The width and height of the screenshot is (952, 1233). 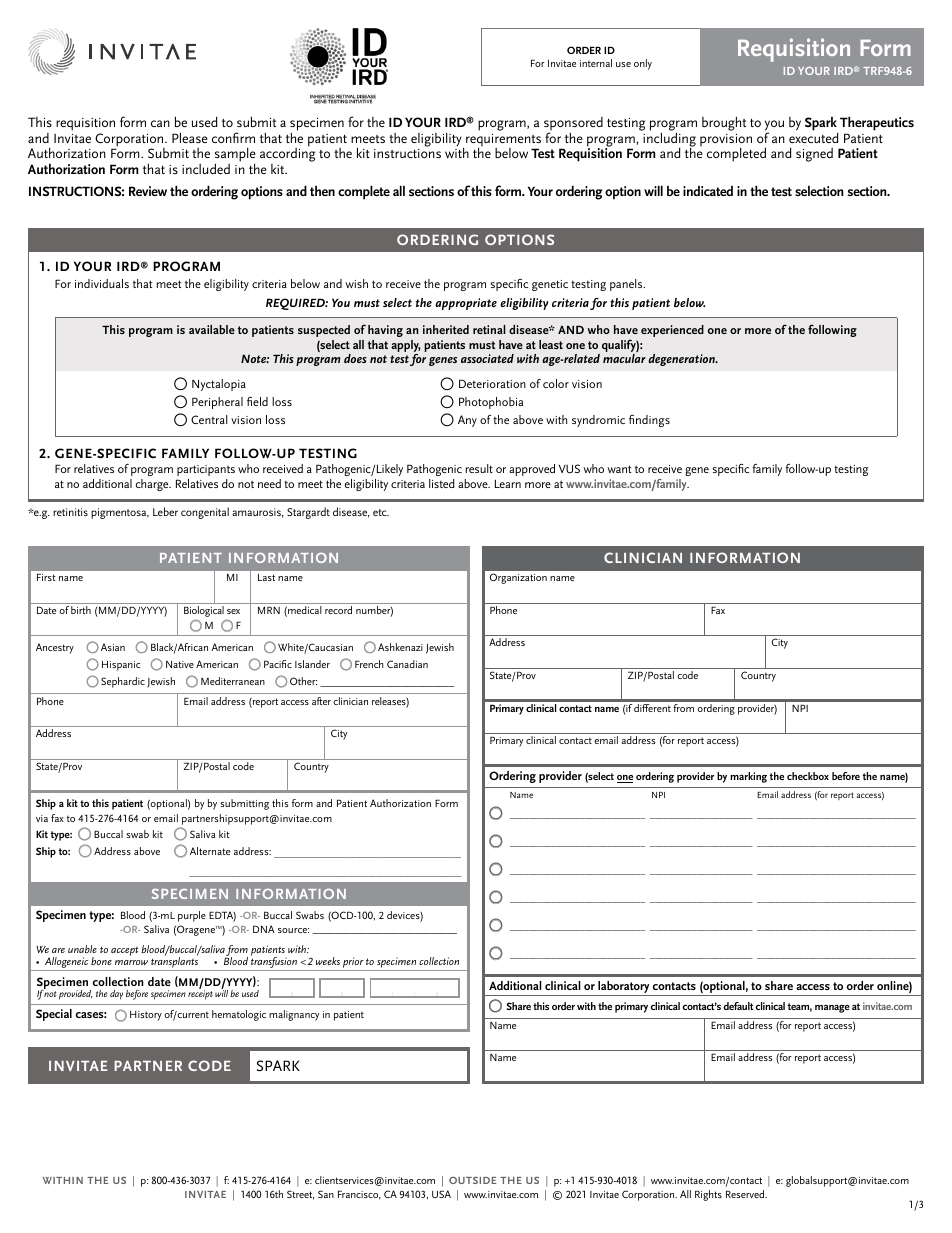 I want to click on Canadian, so click(x=407, y=664).
